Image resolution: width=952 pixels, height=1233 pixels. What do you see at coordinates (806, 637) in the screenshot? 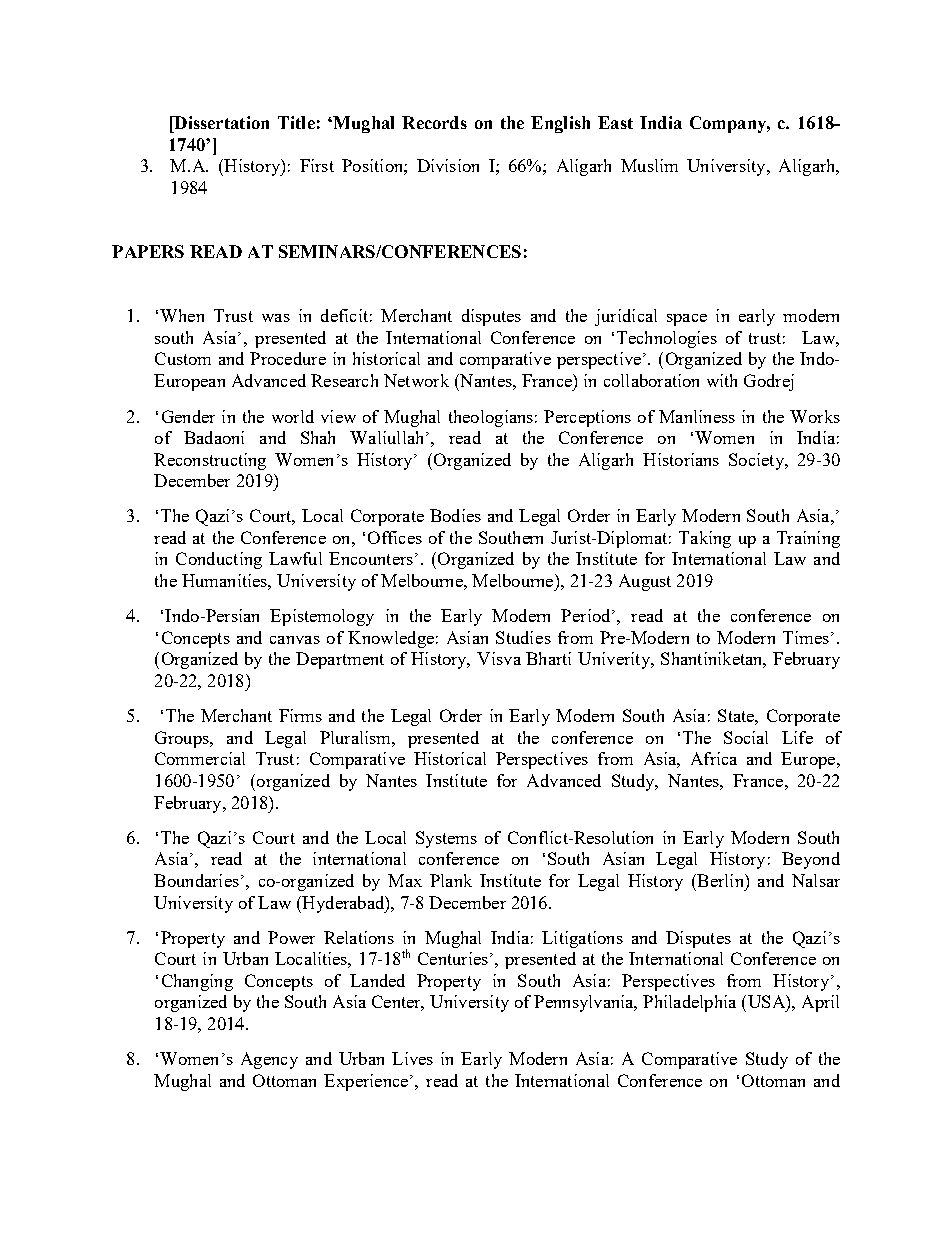
I see `Times` at bounding box center [806, 637].
